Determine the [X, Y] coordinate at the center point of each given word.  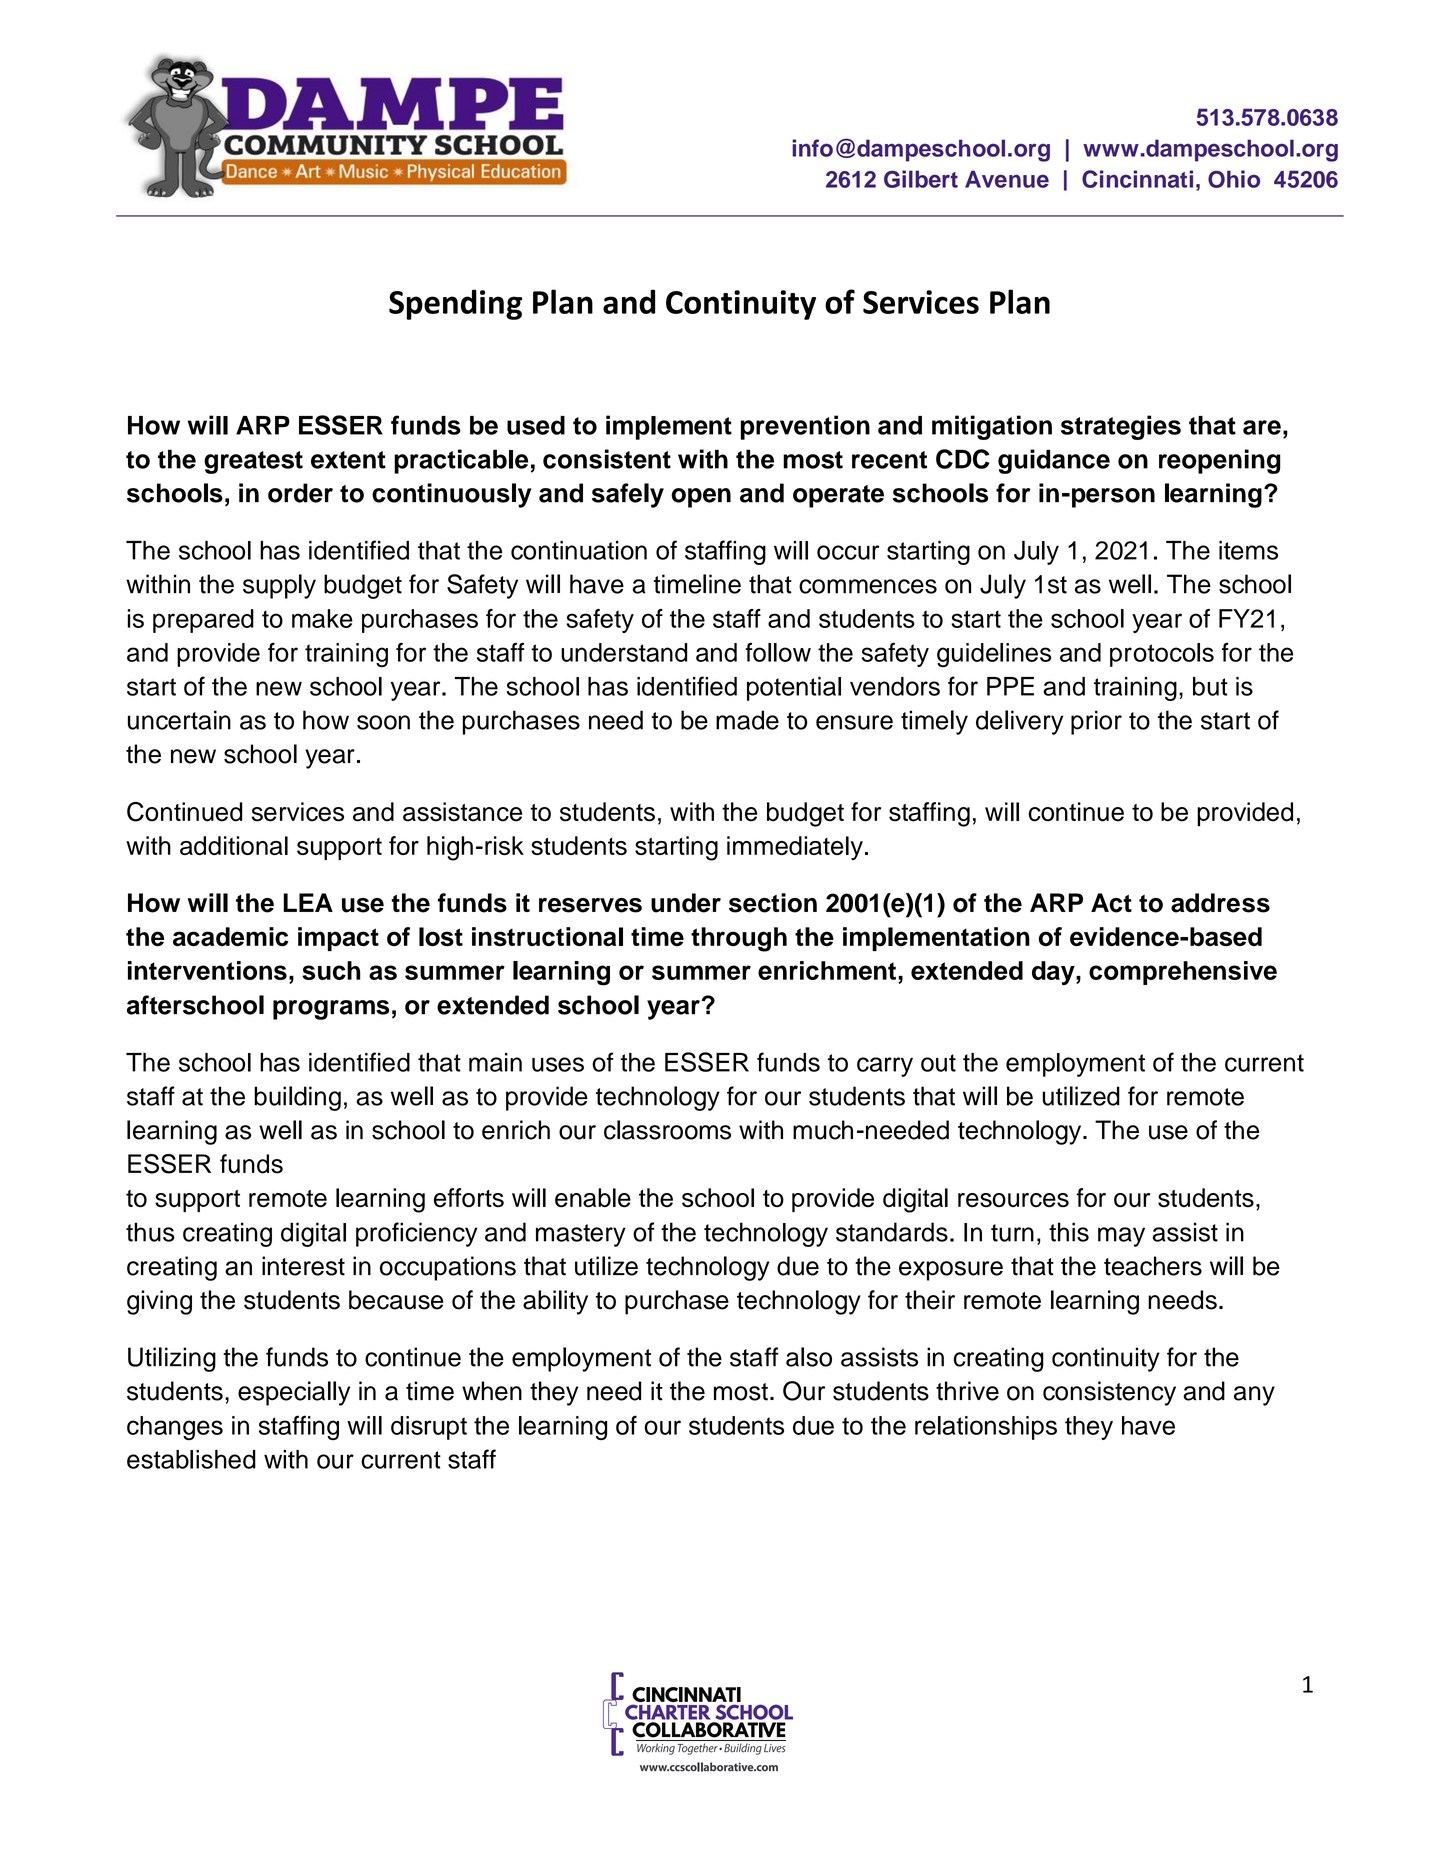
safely [628, 495]
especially [294, 1393]
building [297, 1098]
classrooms [667, 1130]
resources [1013, 1200]
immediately [795, 848]
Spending [455, 304]
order [300, 493]
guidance [1054, 461]
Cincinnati [1137, 179]
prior [1096, 722]
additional [234, 845]
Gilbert [921, 179]
